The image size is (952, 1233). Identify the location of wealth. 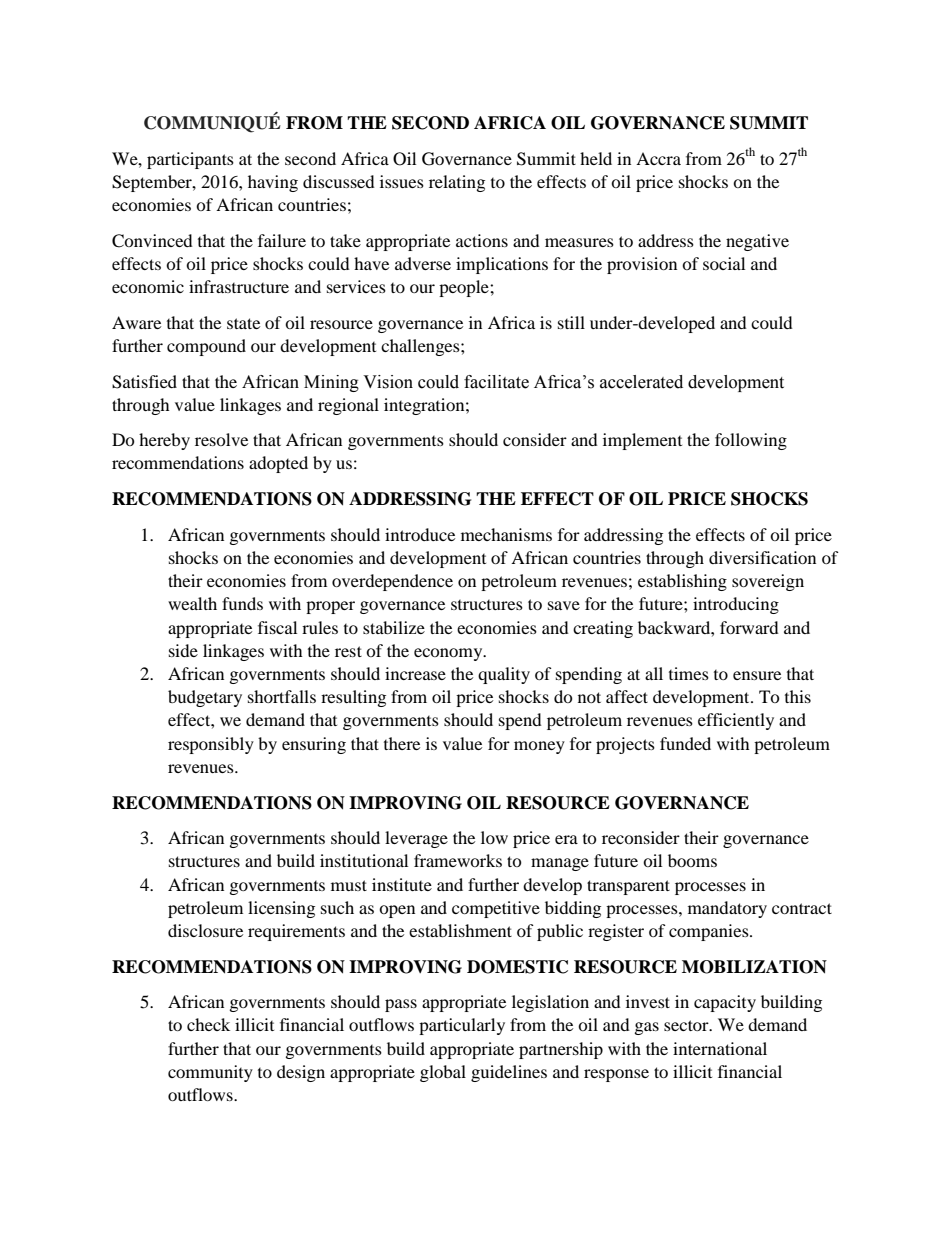
(192, 603).
